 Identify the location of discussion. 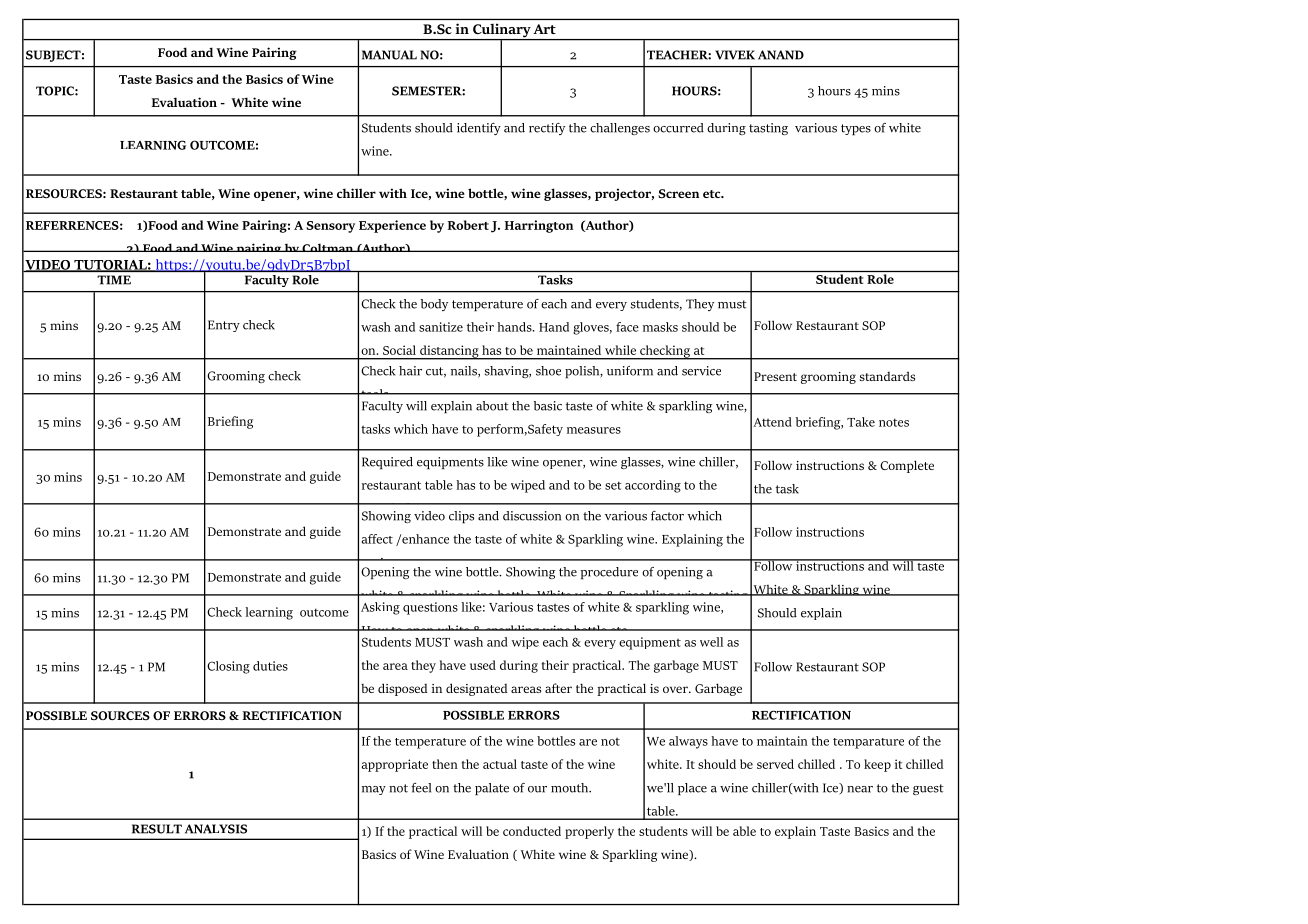
(532, 516).
